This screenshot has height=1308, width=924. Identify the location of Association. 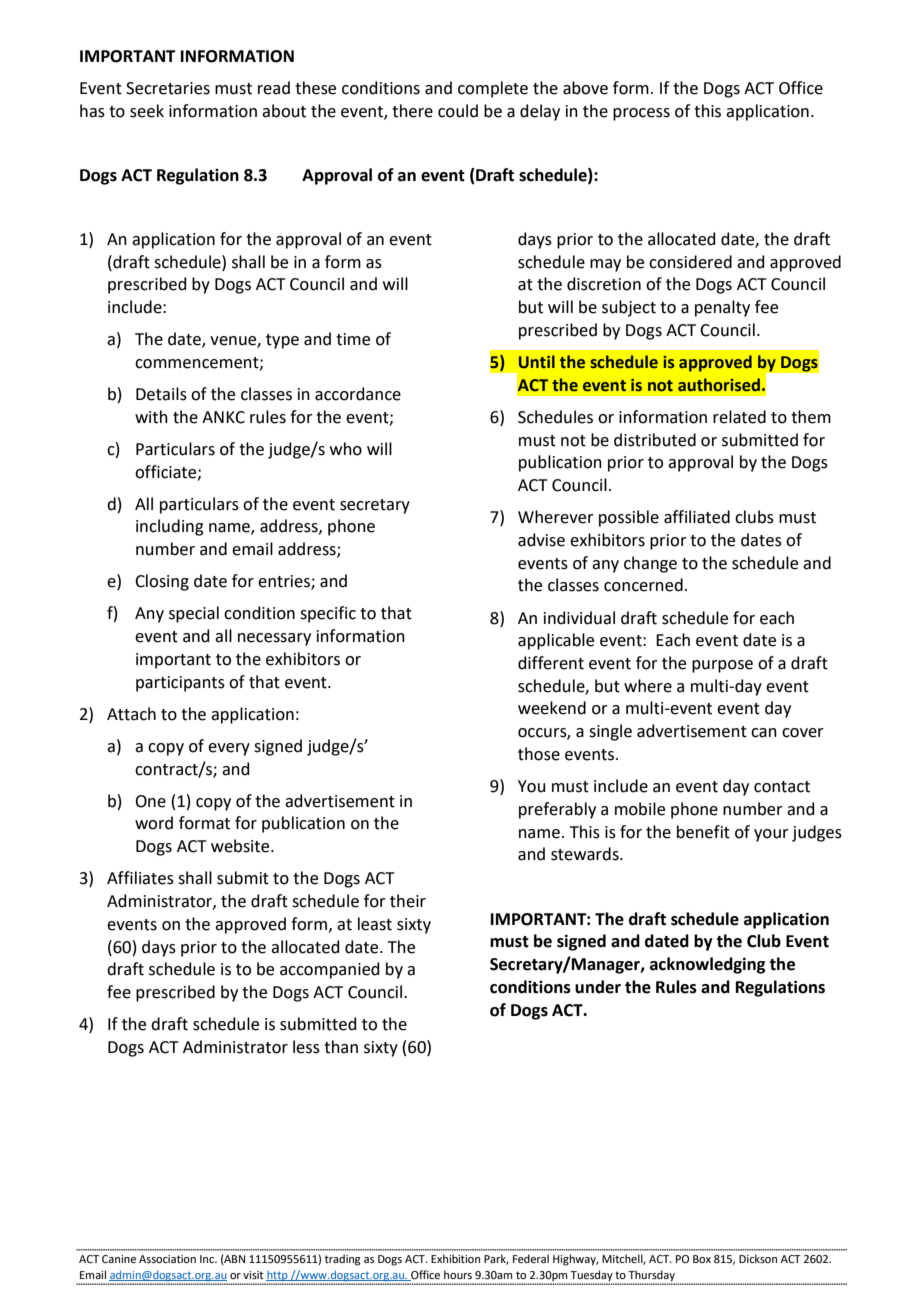
(167, 1259).
